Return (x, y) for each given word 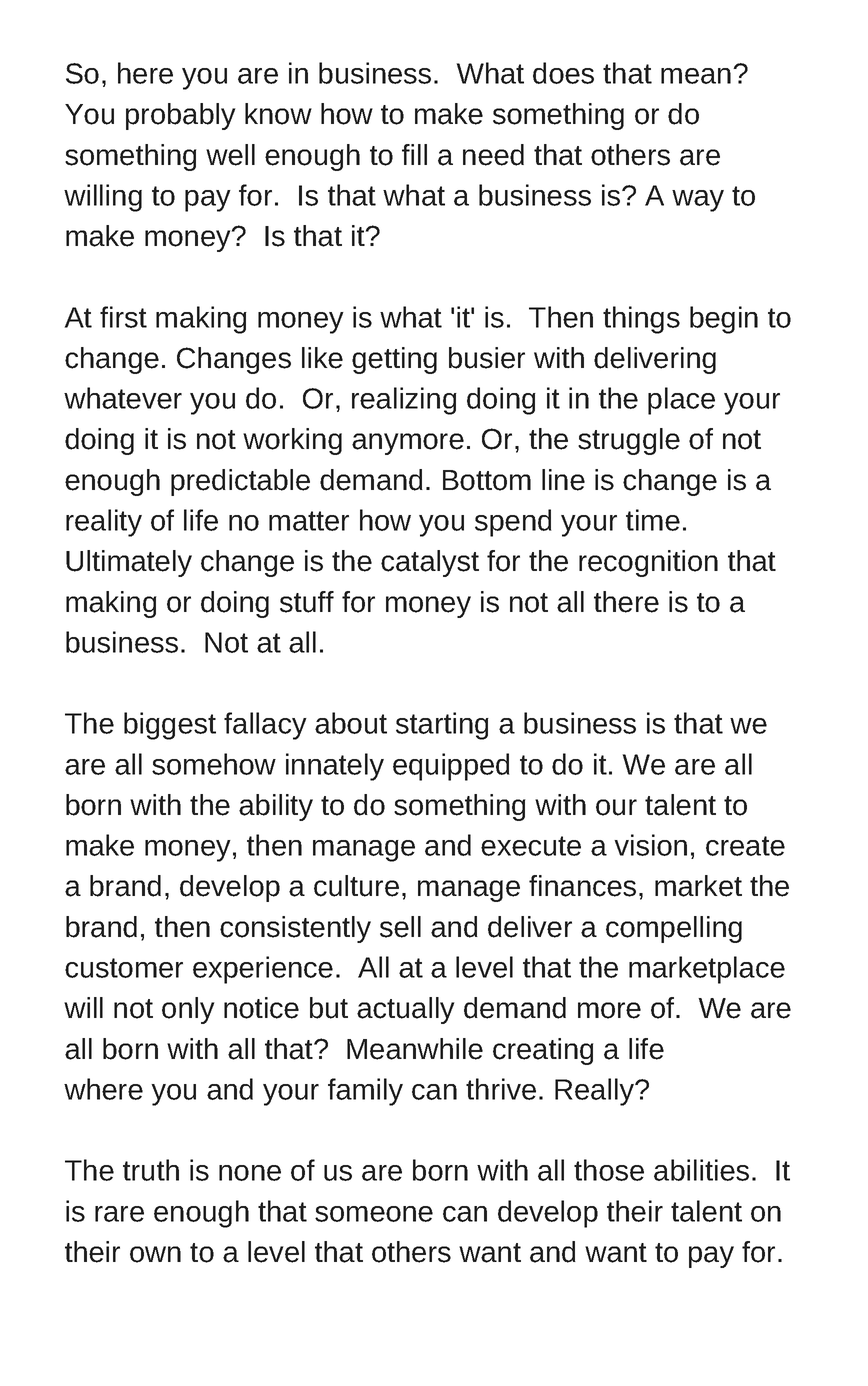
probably (181, 116)
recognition (648, 563)
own (155, 1254)
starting (442, 726)
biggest (170, 726)
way (698, 201)
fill (414, 154)
